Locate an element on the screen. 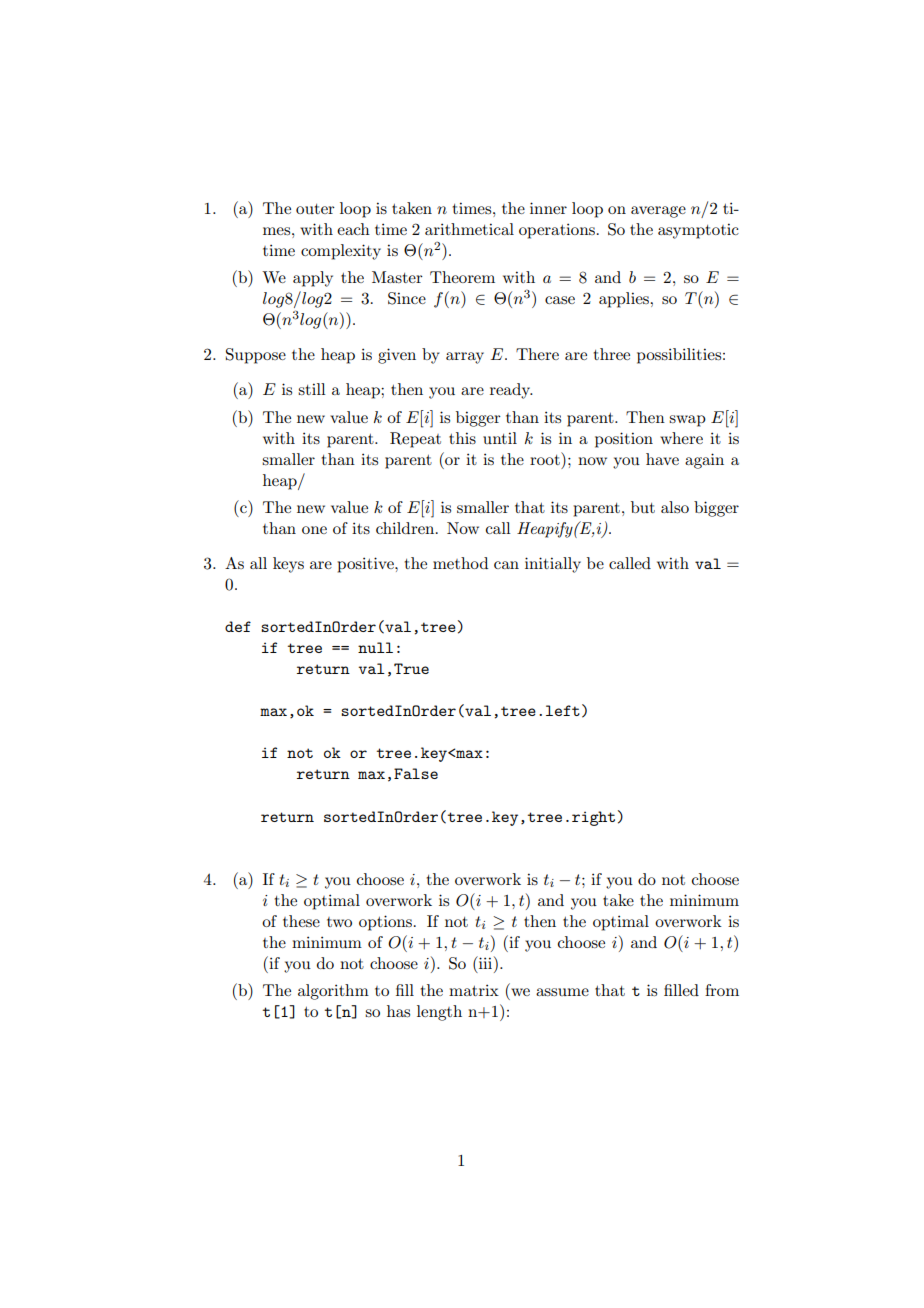  arithmetical is located at coordinates (469, 229).
